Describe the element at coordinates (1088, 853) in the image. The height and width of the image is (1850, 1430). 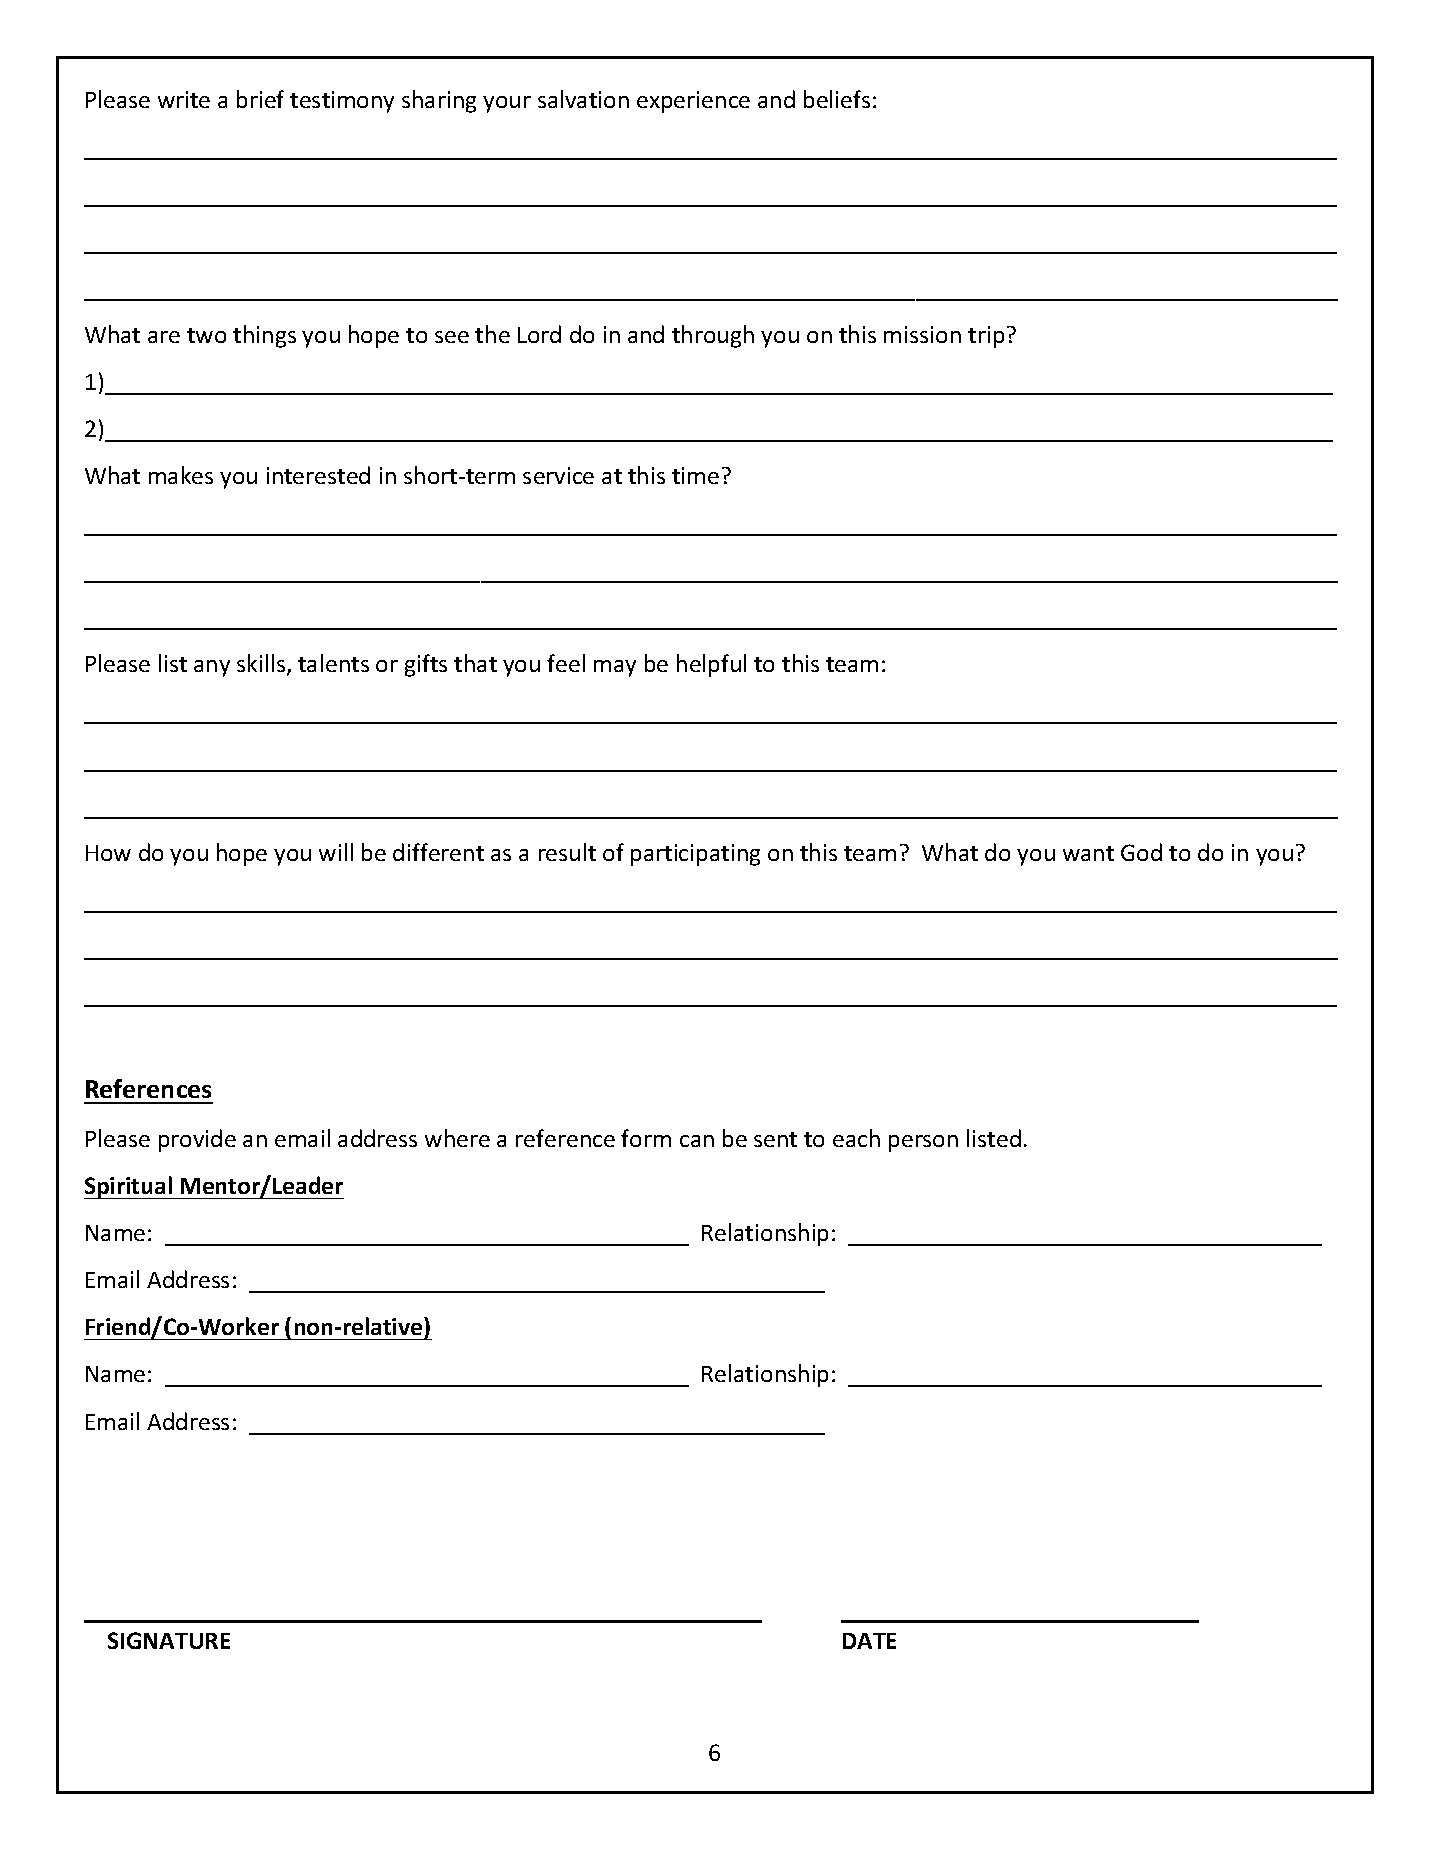
I see `want` at that location.
